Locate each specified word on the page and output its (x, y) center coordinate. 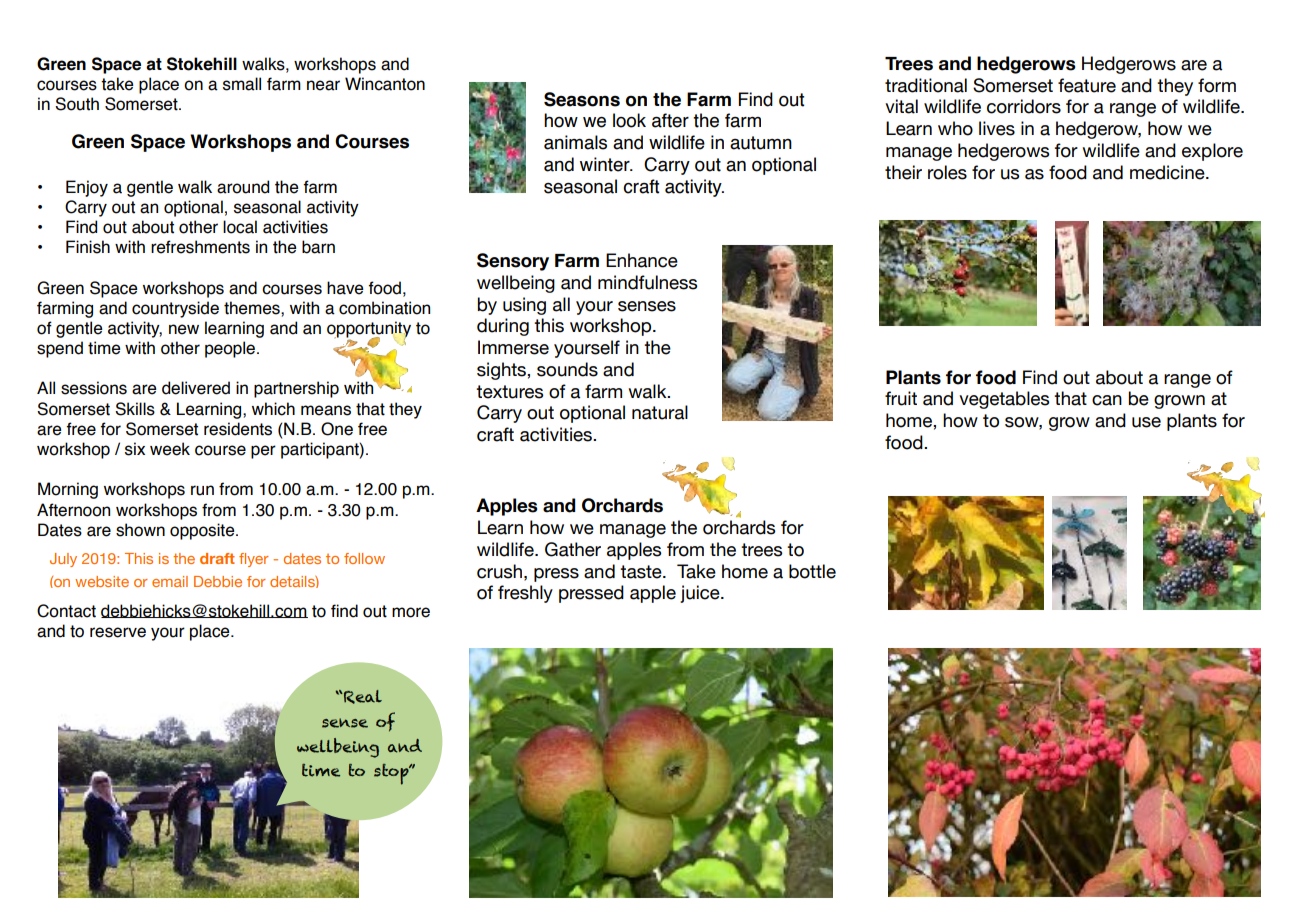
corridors (1024, 106)
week (170, 449)
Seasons (582, 99)
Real (362, 697)
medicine (1168, 172)
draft (217, 558)
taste (642, 572)
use (1146, 422)
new (184, 329)
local (240, 227)
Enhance (642, 260)
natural (660, 412)
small (242, 84)
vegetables (1004, 400)
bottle (812, 571)
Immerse (513, 347)
